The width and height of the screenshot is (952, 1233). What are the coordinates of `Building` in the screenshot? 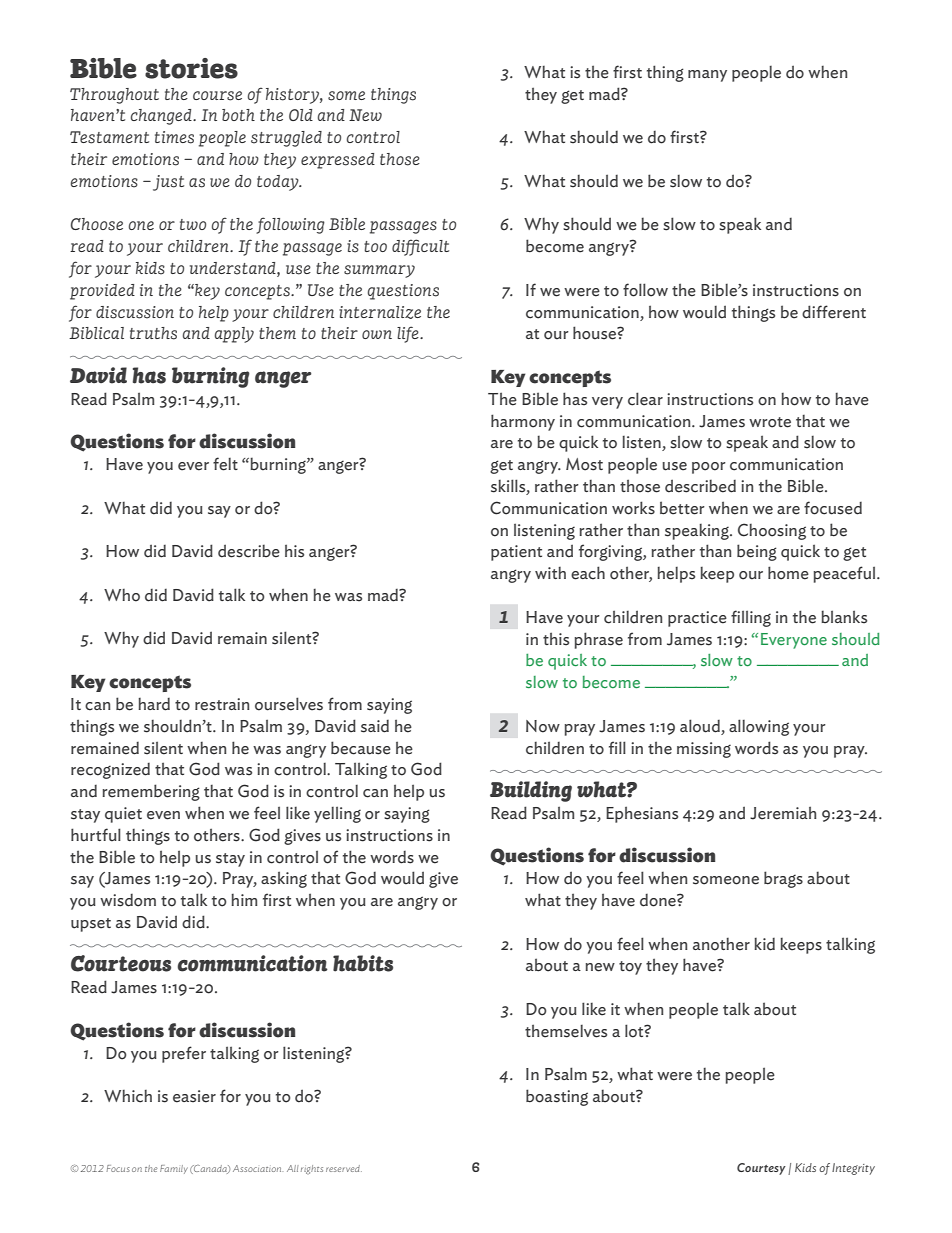 It's located at (531, 791).
